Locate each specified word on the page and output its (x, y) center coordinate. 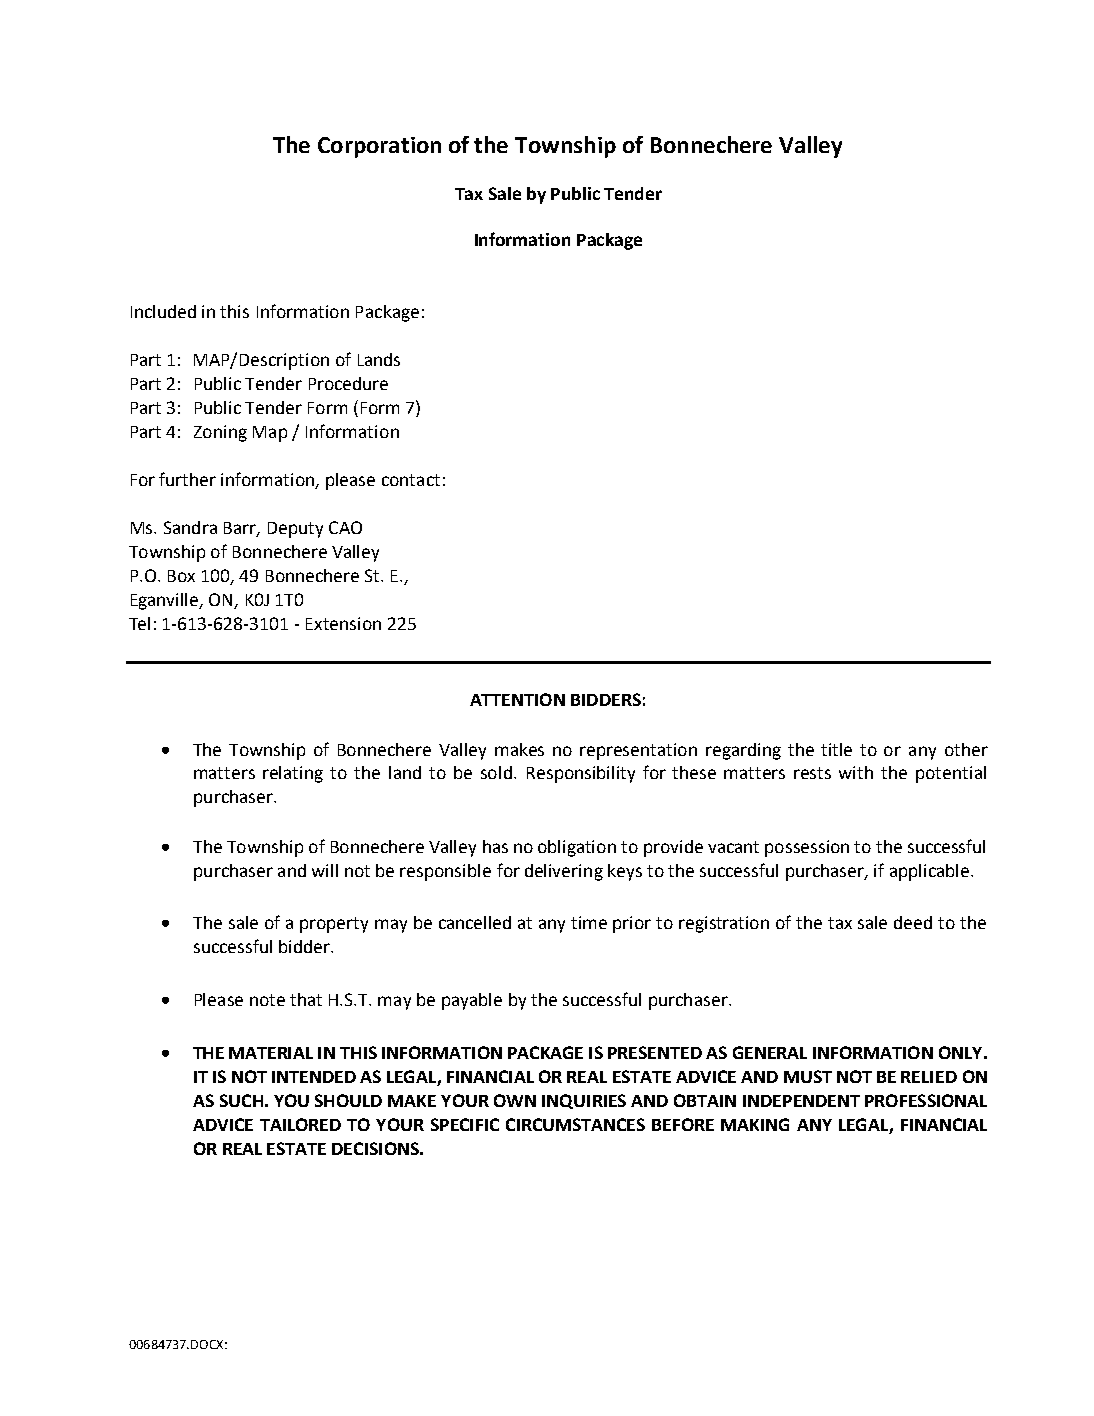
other (966, 749)
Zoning (220, 433)
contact (411, 480)
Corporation (379, 147)
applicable (931, 872)
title (836, 749)
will (325, 870)
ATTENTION (517, 699)
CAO (345, 527)
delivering (564, 872)
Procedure (348, 383)
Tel (139, 623)
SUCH (241, 1100)
